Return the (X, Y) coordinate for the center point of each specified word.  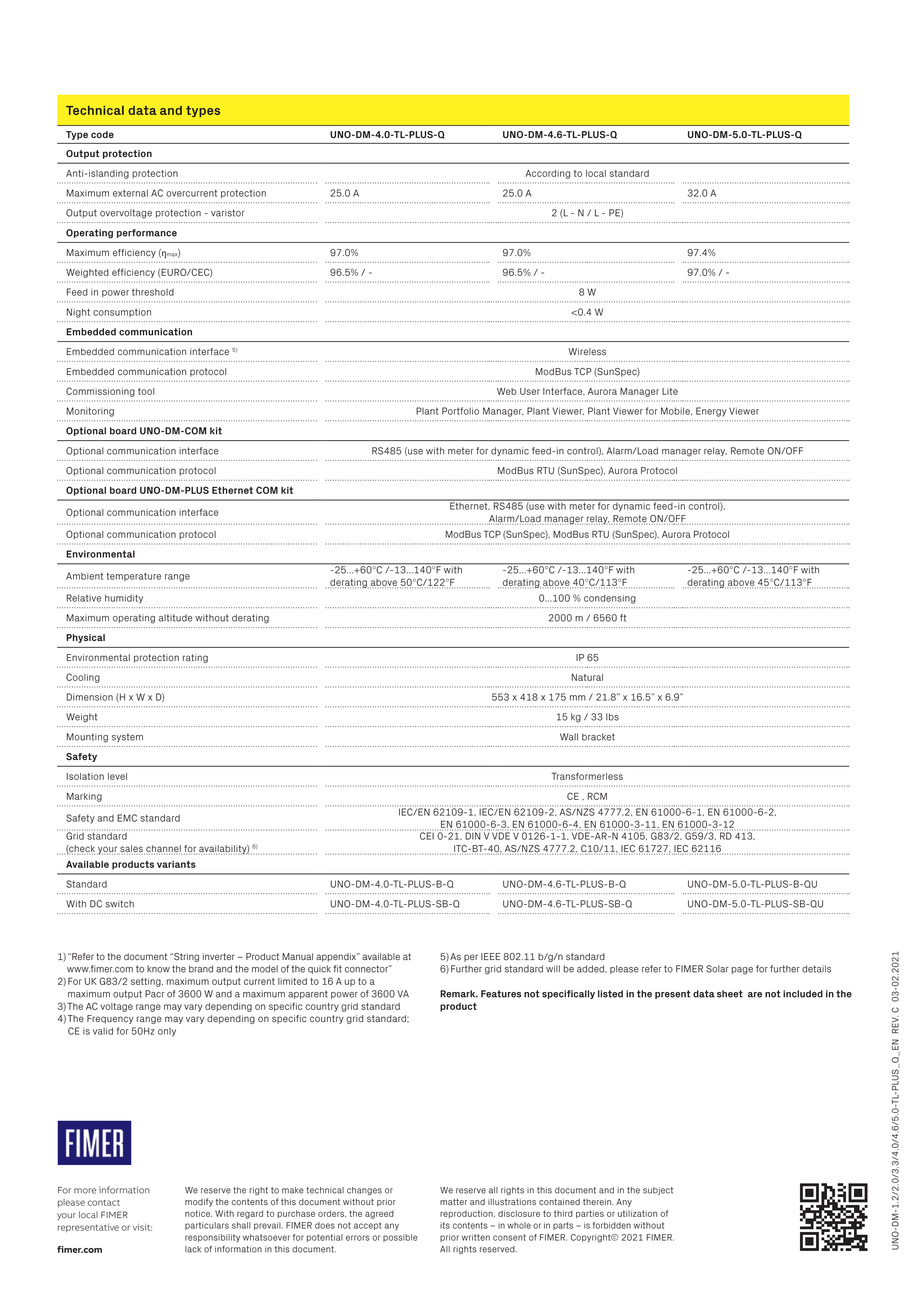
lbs (612, 717)
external (130, 193)
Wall (569, 737)
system (127, 737)
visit (142, 1227)
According (547, 174)
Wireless (587, 351)
